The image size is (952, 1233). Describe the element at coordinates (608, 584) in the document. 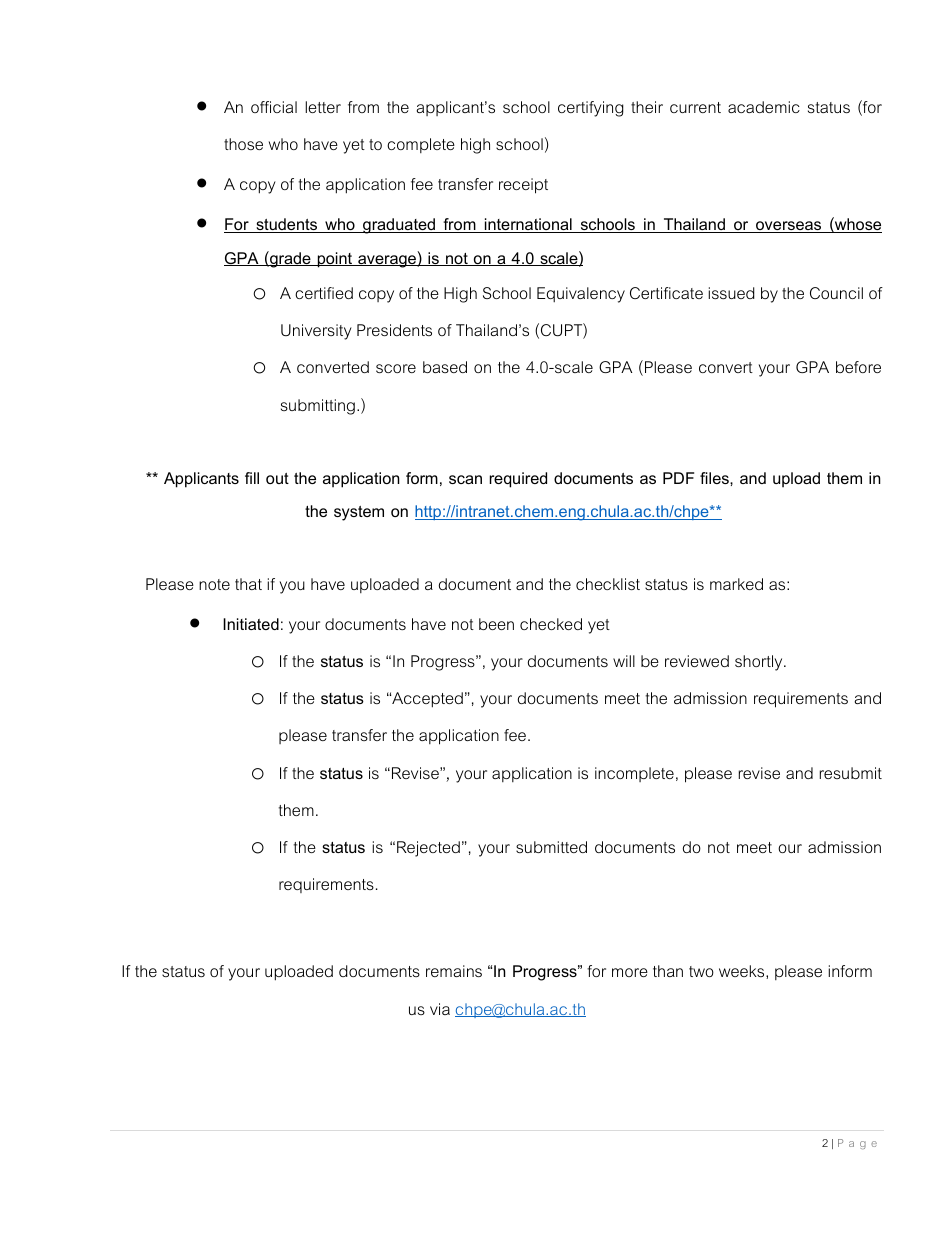

I see `checklist` at that location.
